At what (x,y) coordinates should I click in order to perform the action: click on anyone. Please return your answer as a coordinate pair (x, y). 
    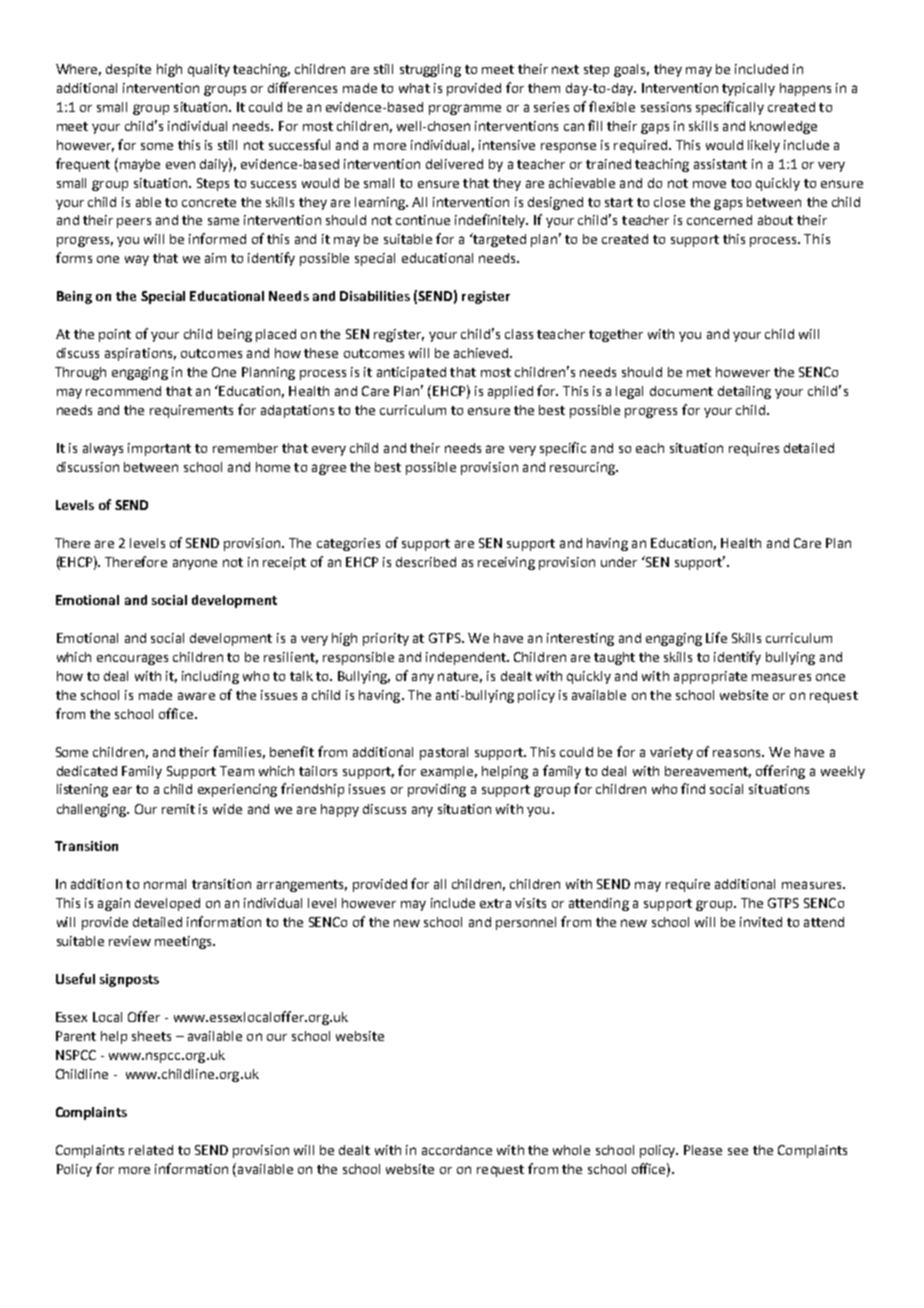
    Looking at the image, I should click on (195, 564).
